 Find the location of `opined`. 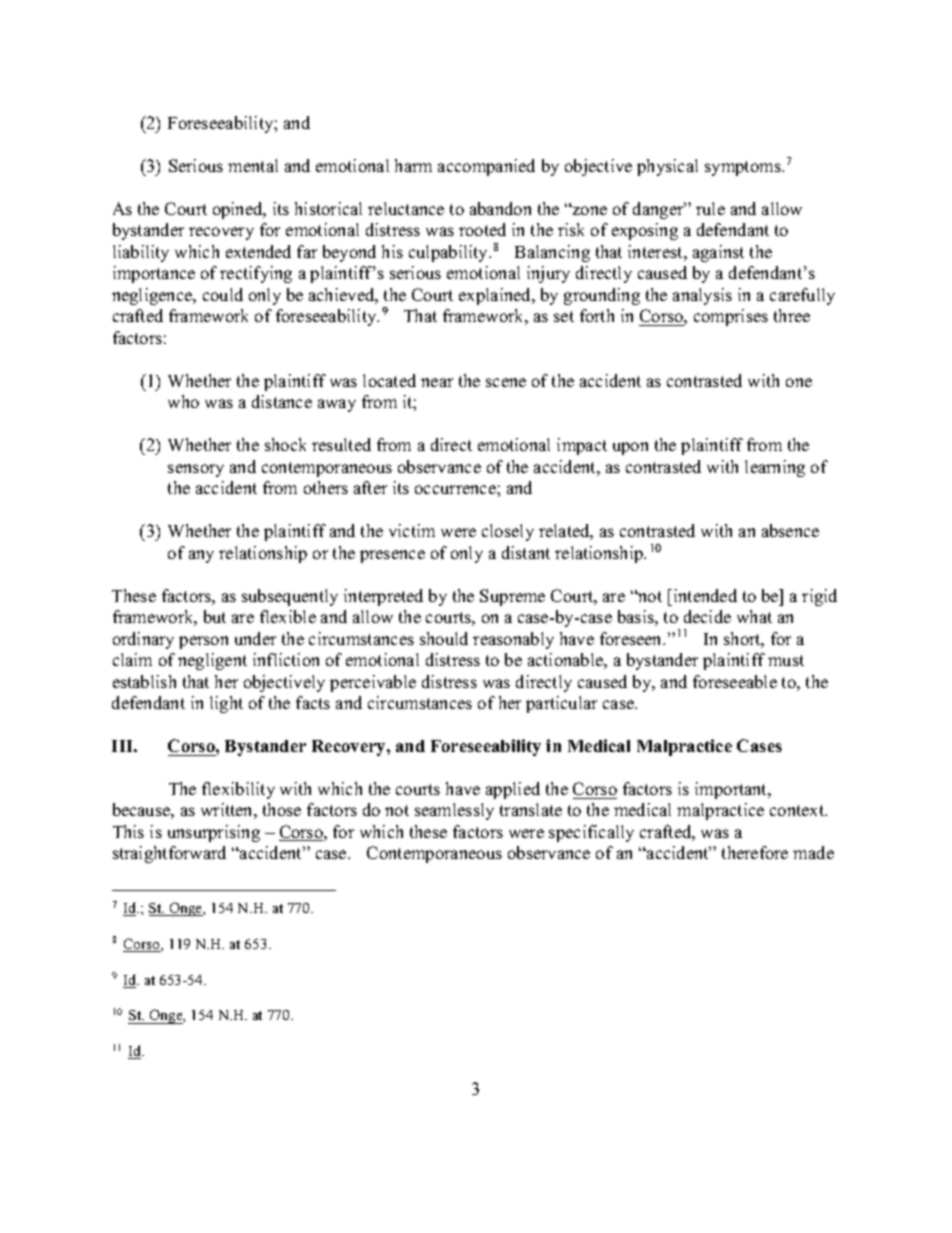

opined is located at coordinates (239, 210).
